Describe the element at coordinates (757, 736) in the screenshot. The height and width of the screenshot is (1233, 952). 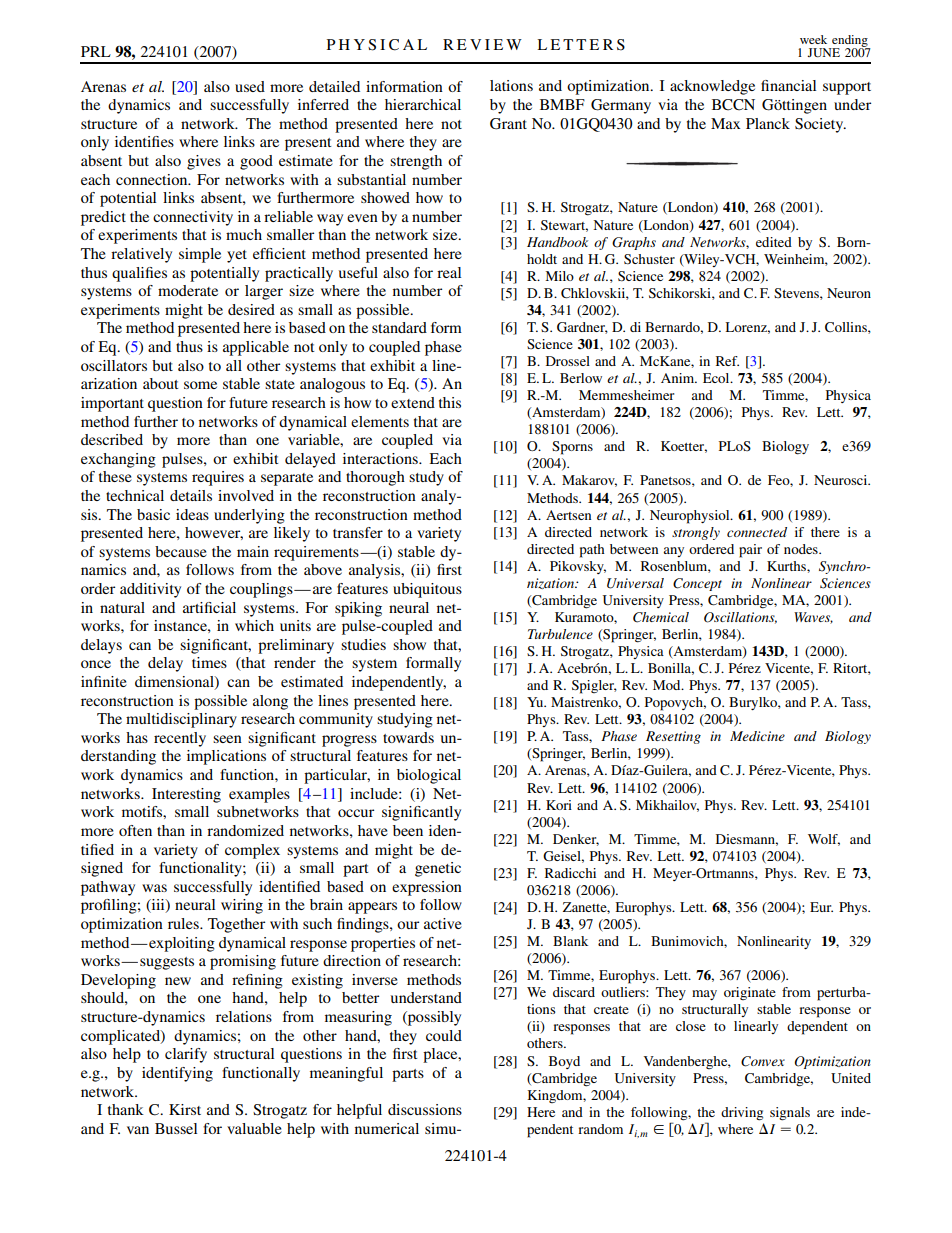
I see `Medicine` at that location.
